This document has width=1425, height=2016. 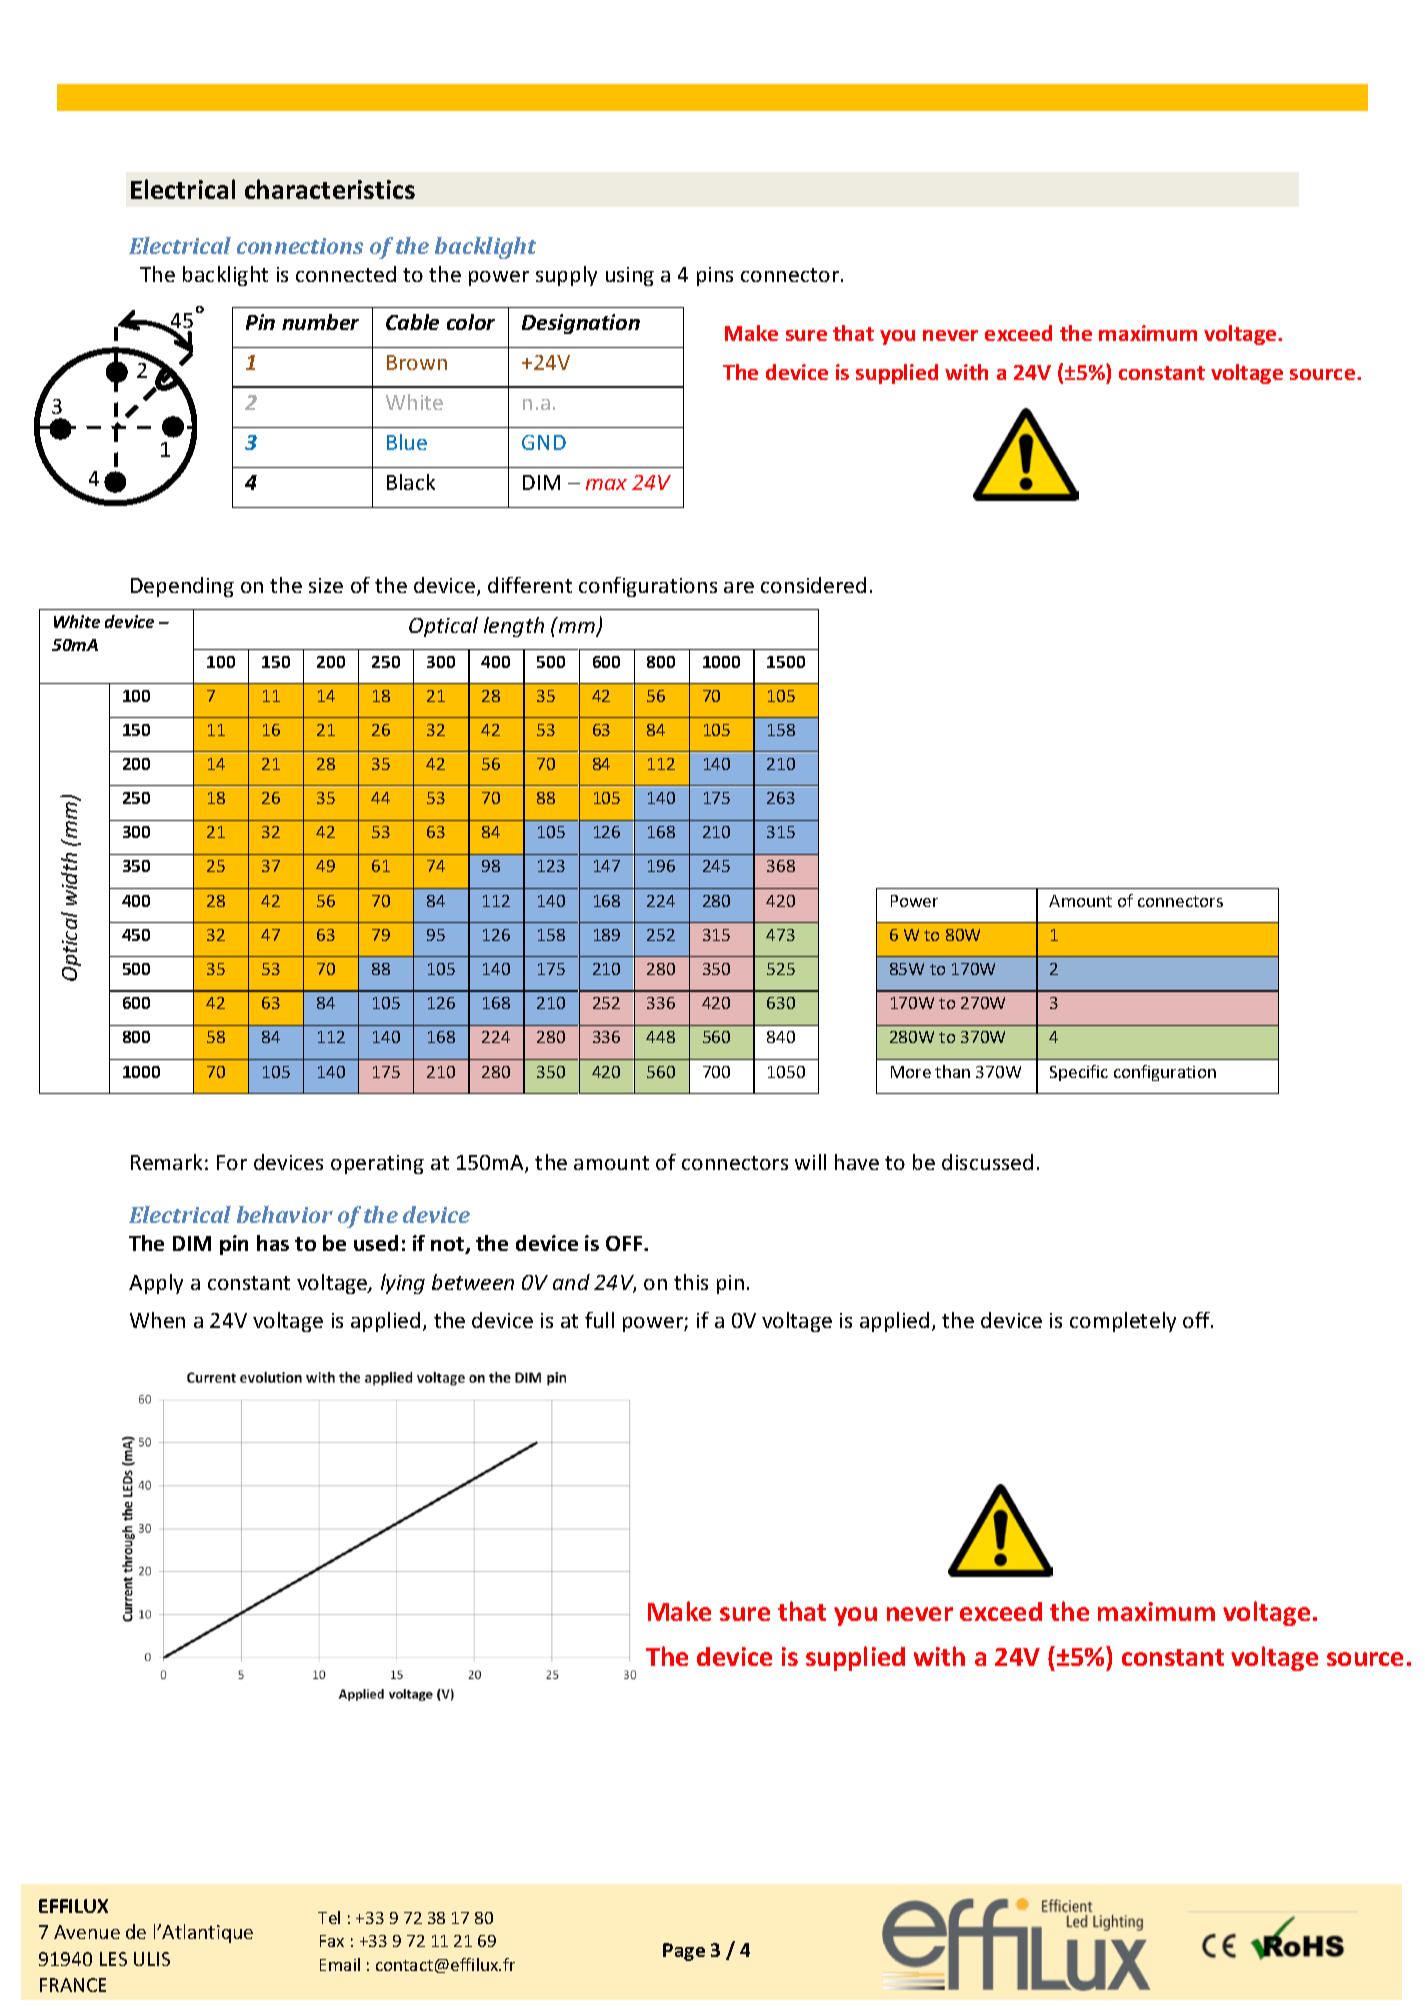 What do you see at coordinates (113, 1959) in the document?
I see `LES` at bounding box center [113, 1959].
